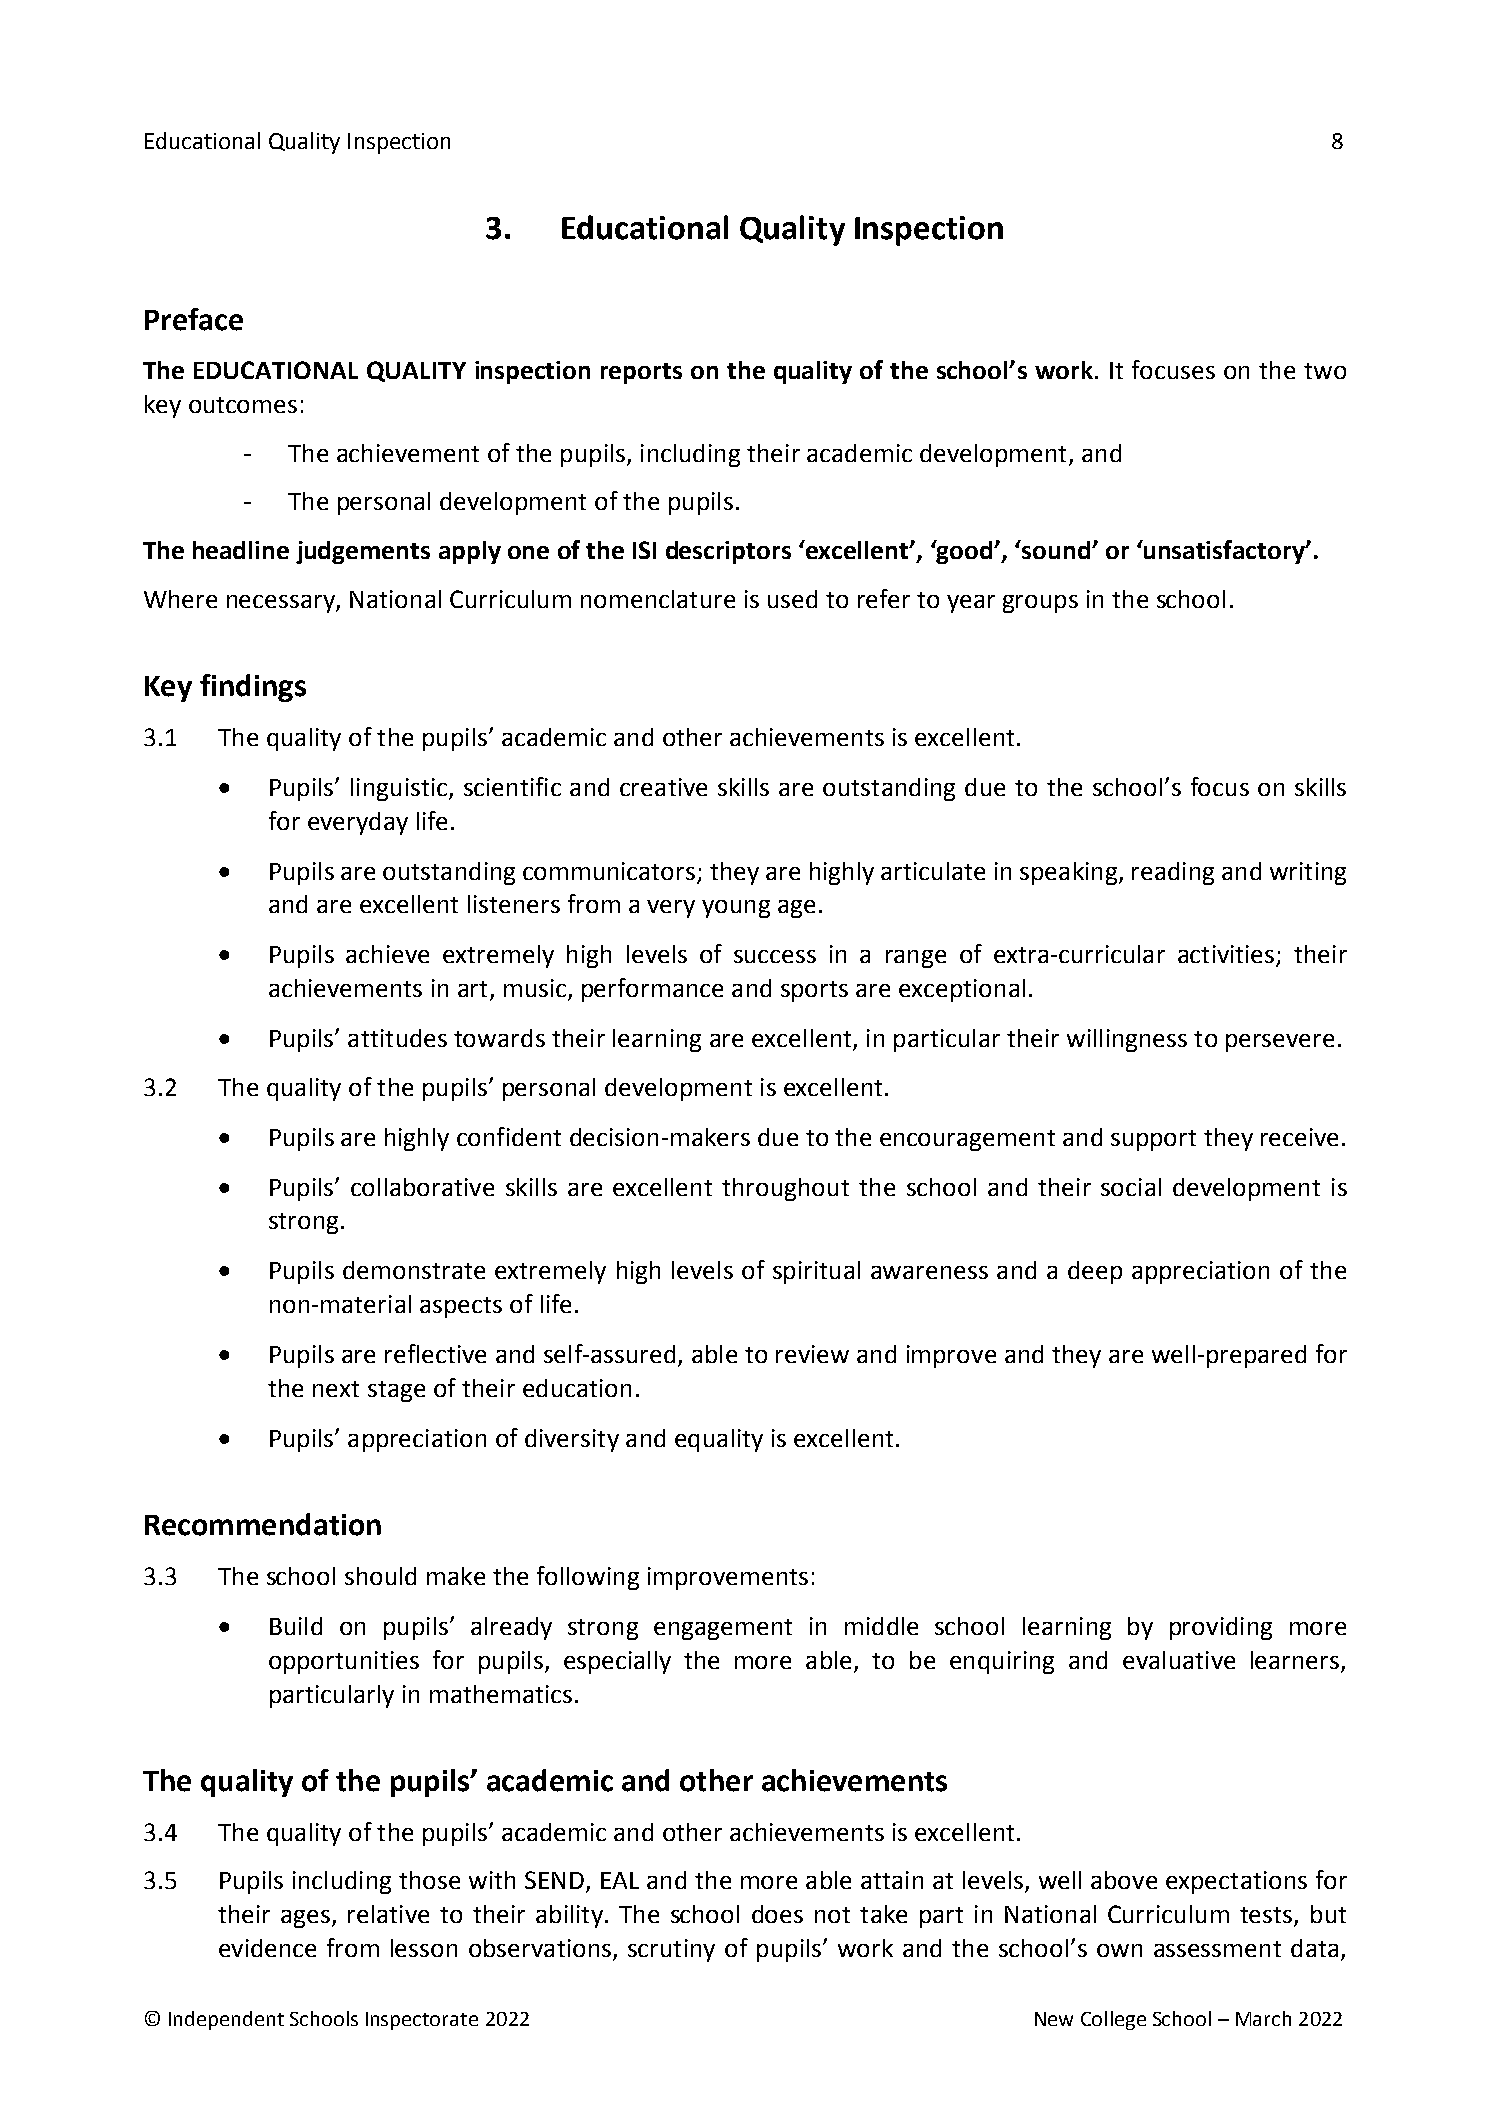 This document has width=1490, height=2107. I want to click on evidence, so click(267, 1948).
